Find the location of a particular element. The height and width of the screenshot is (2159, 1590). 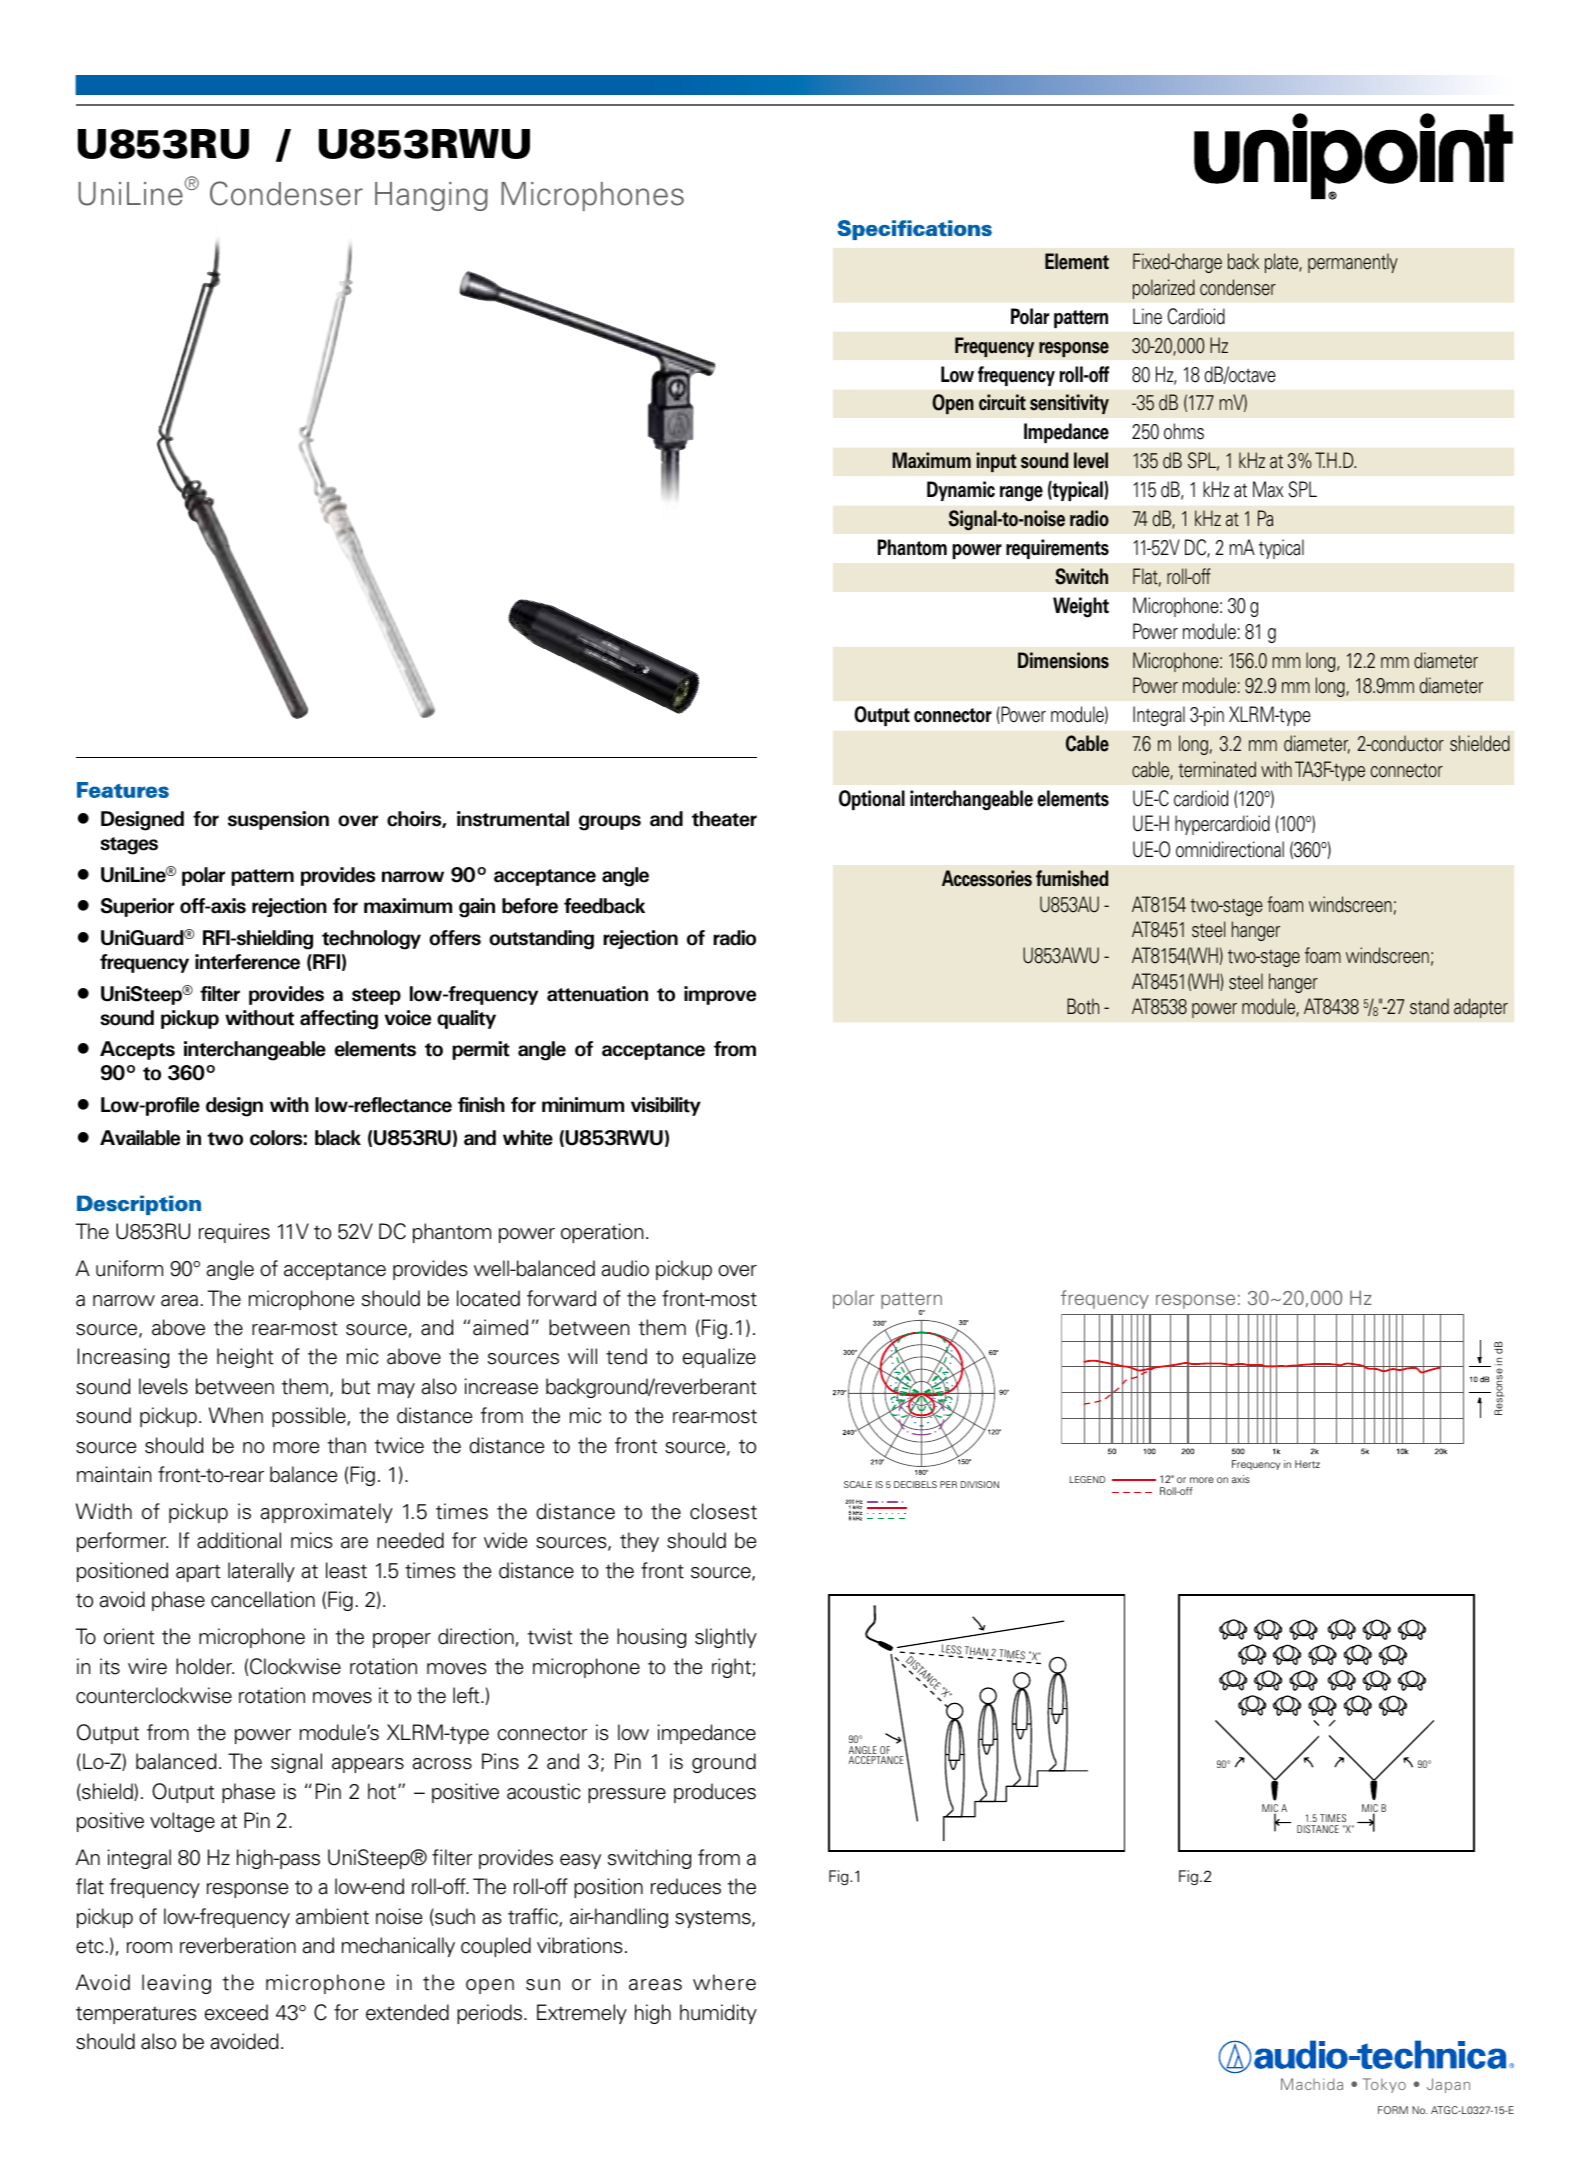

permanently is located at coordinates (1353, 263).
